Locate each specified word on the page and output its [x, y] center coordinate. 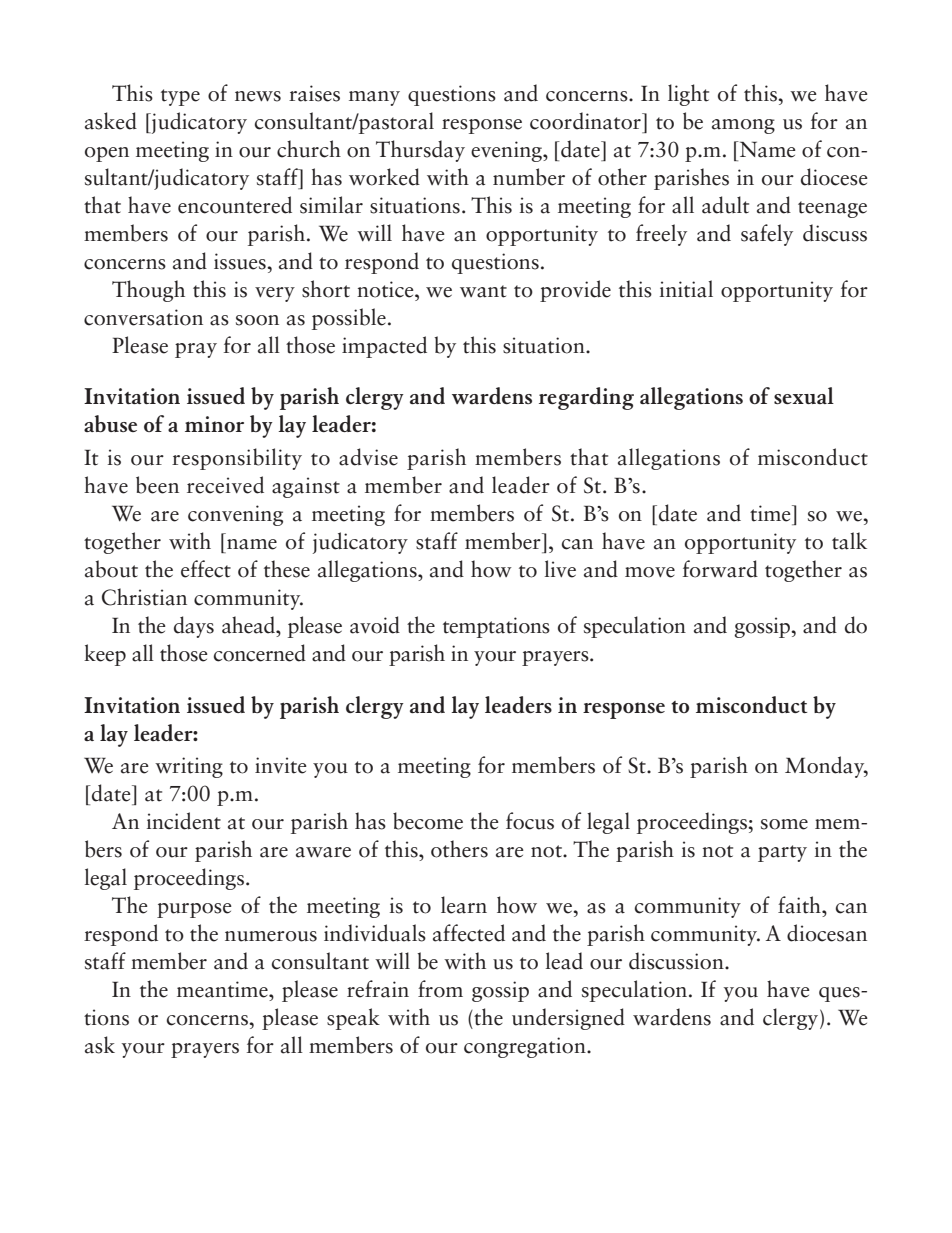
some [784, 824]
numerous [271, 936]
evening [507, 151]
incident [184, 821]
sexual [804, 395]
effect [206, 569]
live [560, 569]
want [483, 291]
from [440, 989]
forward [720, 569]
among [743, 126]
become [428, 821]
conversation [143, 317]
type [180, 97]
